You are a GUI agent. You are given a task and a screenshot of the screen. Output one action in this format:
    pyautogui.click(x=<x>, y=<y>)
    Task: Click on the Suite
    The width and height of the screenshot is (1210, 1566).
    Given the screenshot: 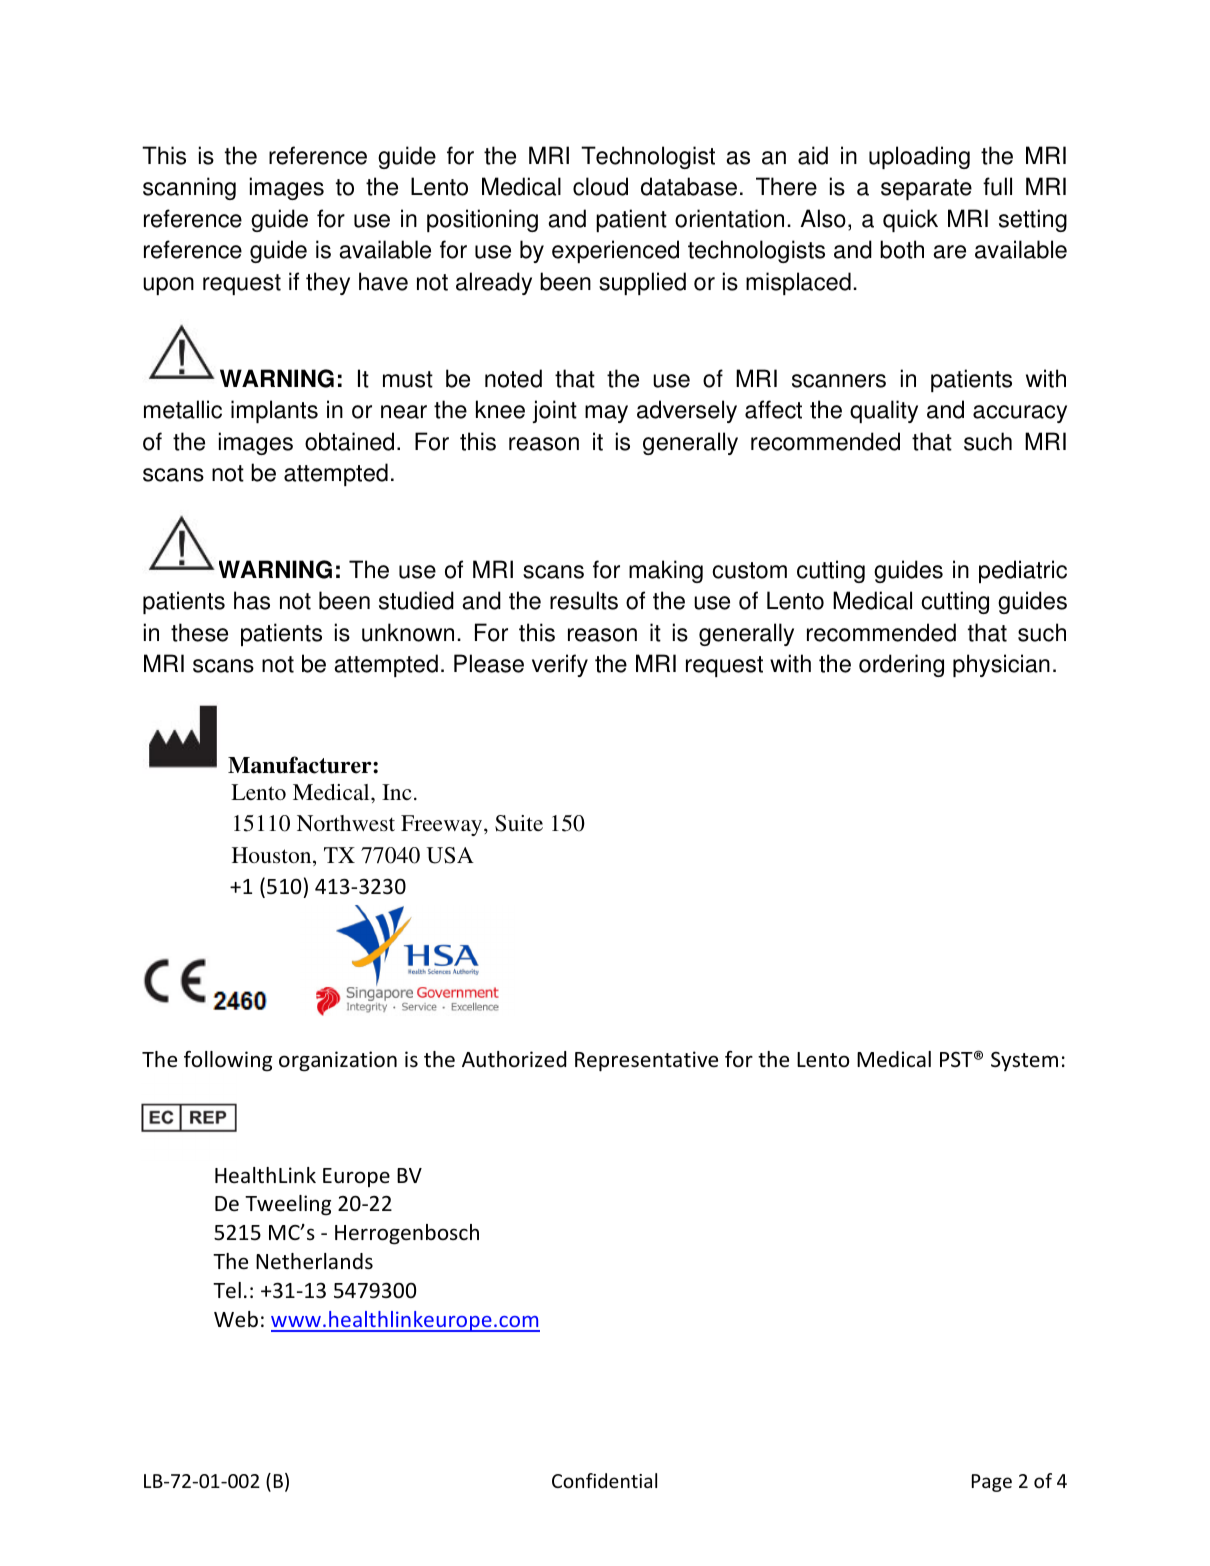 What is the action you would take?
    pyautogui.click(x=519, y=823)
